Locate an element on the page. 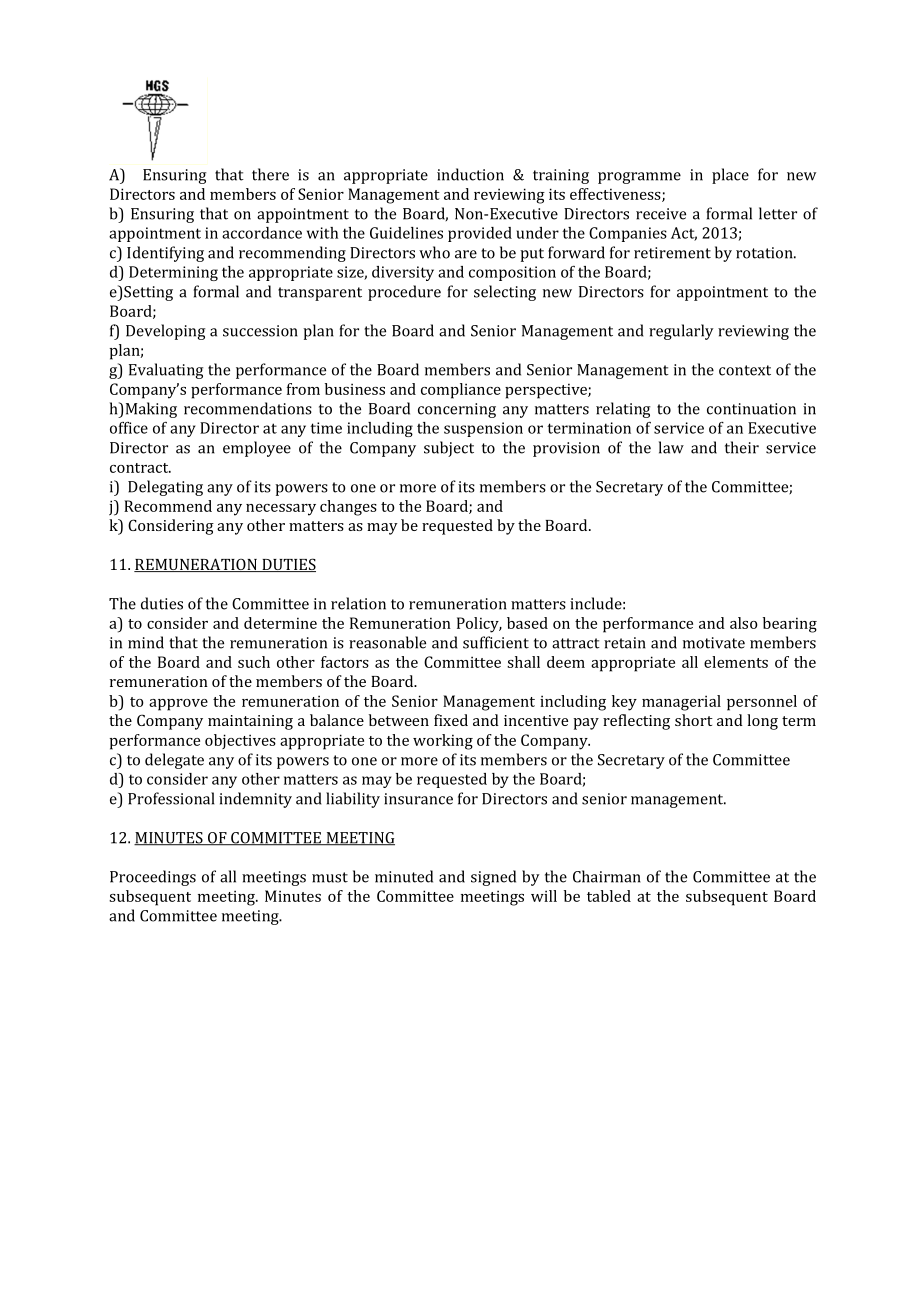 Image resolution: width=924 pixels, height=1308 pixels. induction is located at coordinates (470, 174).
